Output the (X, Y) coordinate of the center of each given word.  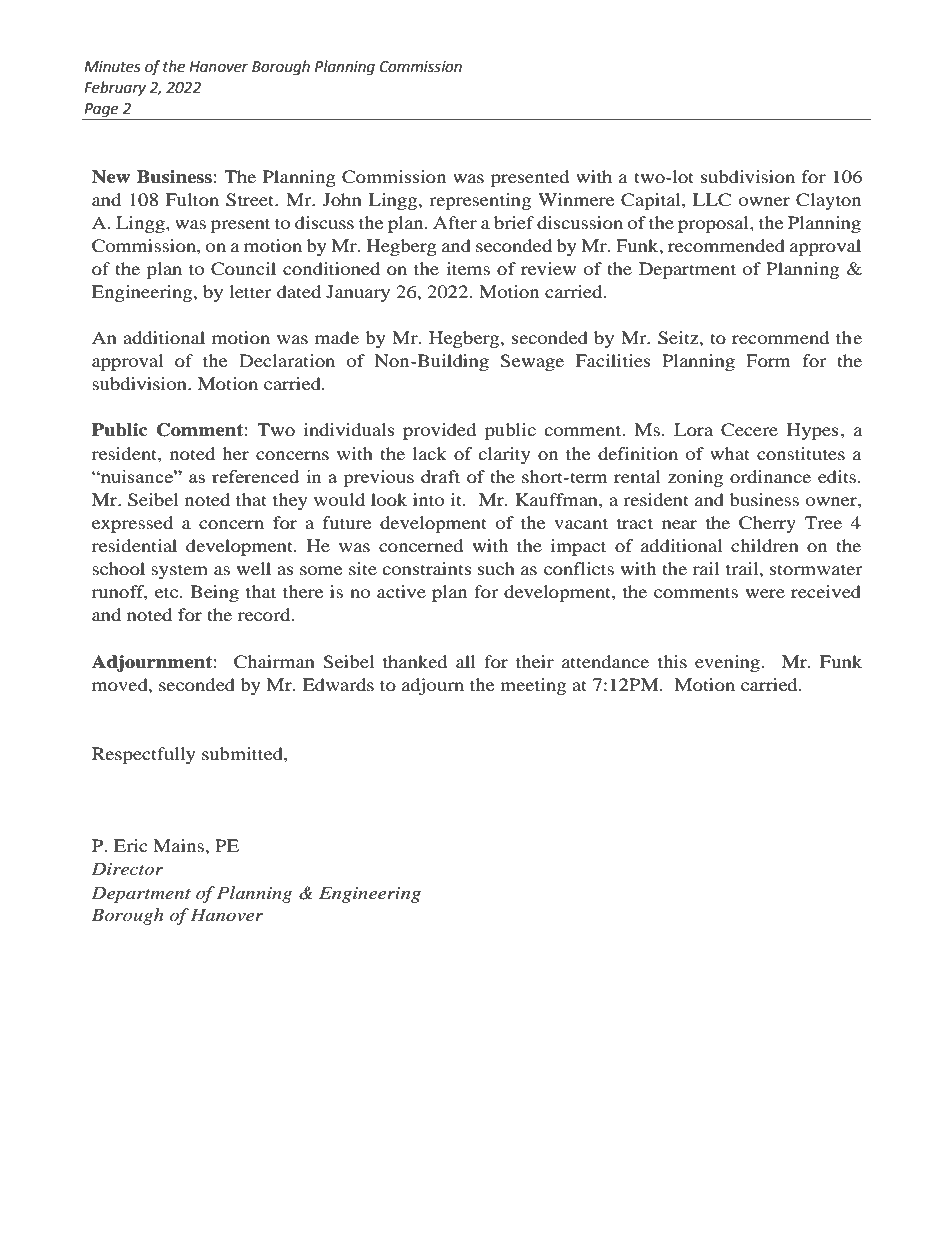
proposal (714, 224)
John (342, 199)
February (115, 88)
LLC (712, 200)
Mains (179, 845)
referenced (255, 476)
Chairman (274, 662)
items (468, 268)
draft (440, 476)
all (466, 661)
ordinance (770, 476)
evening (728, 663)
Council (243, 269)
